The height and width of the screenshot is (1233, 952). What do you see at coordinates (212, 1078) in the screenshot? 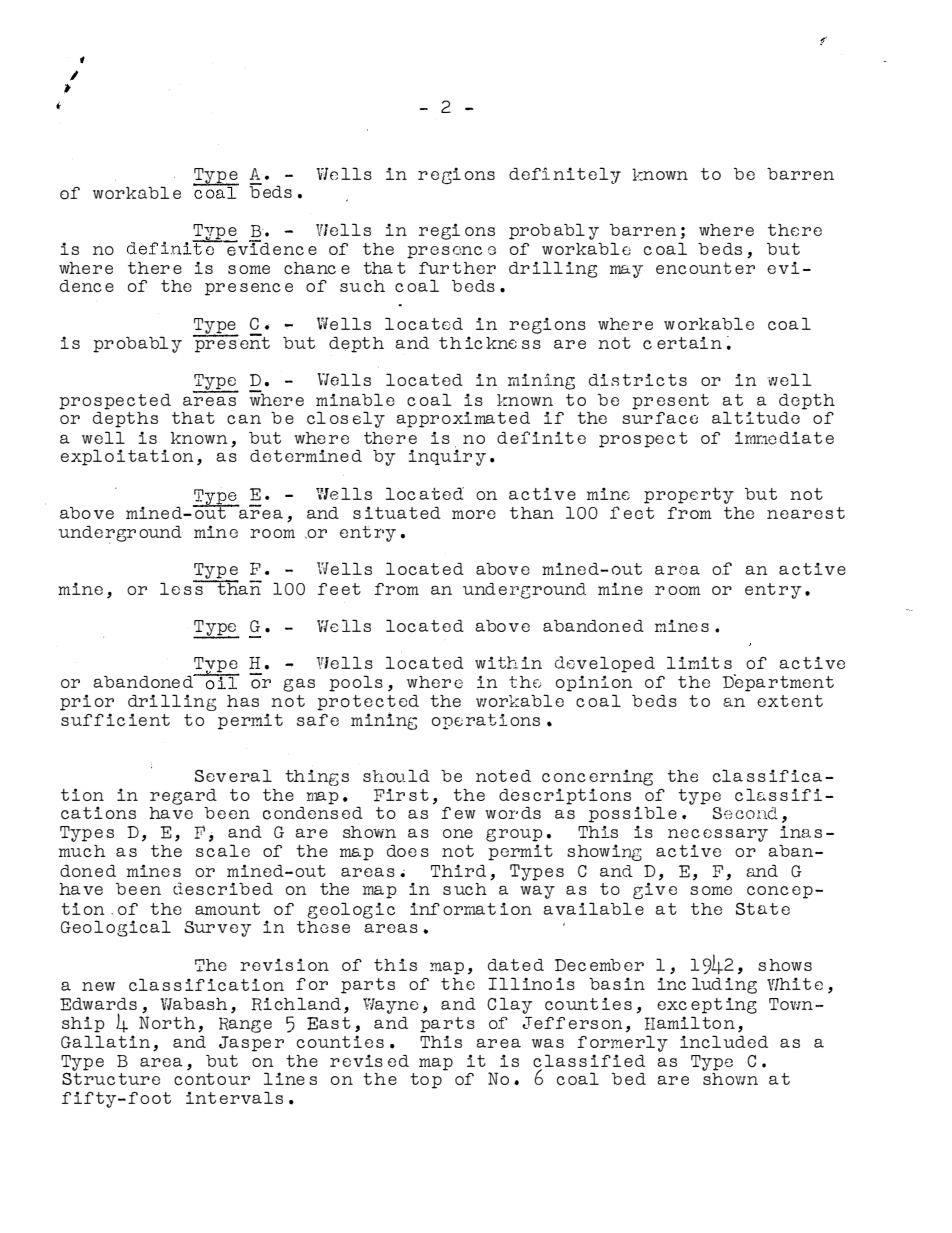
I see `contour` at bounding box center [212, 1078].
